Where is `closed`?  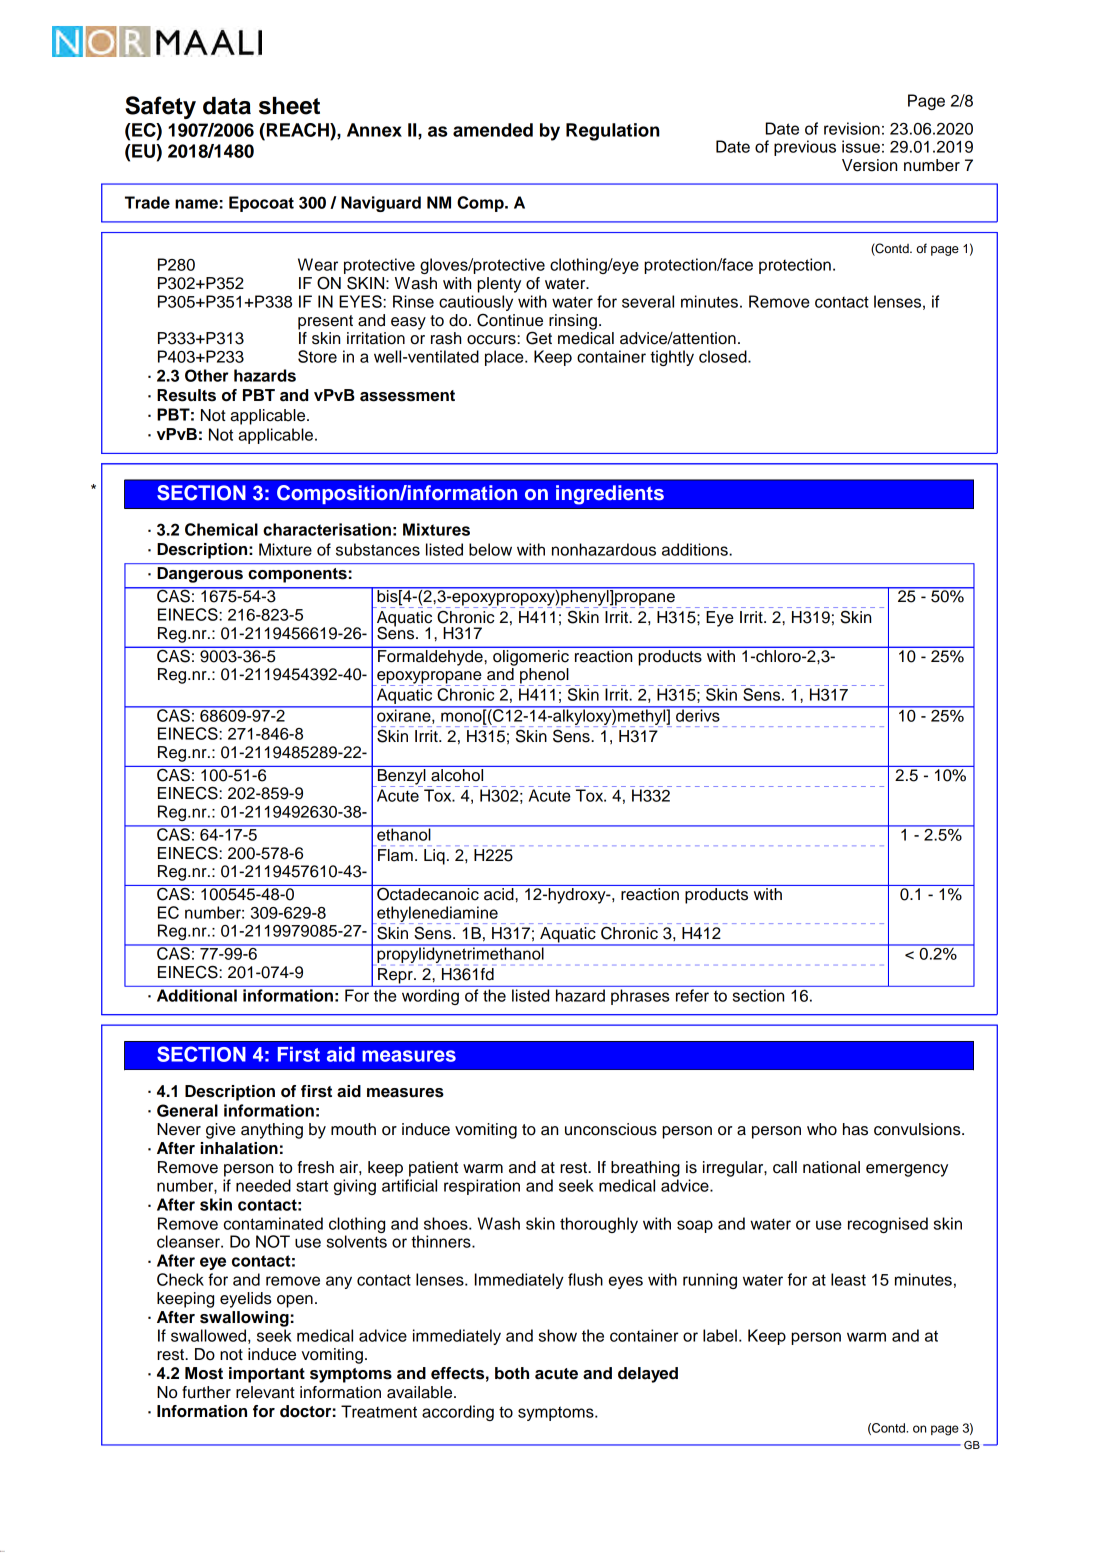 closed is located at coordinates (724, 356).
